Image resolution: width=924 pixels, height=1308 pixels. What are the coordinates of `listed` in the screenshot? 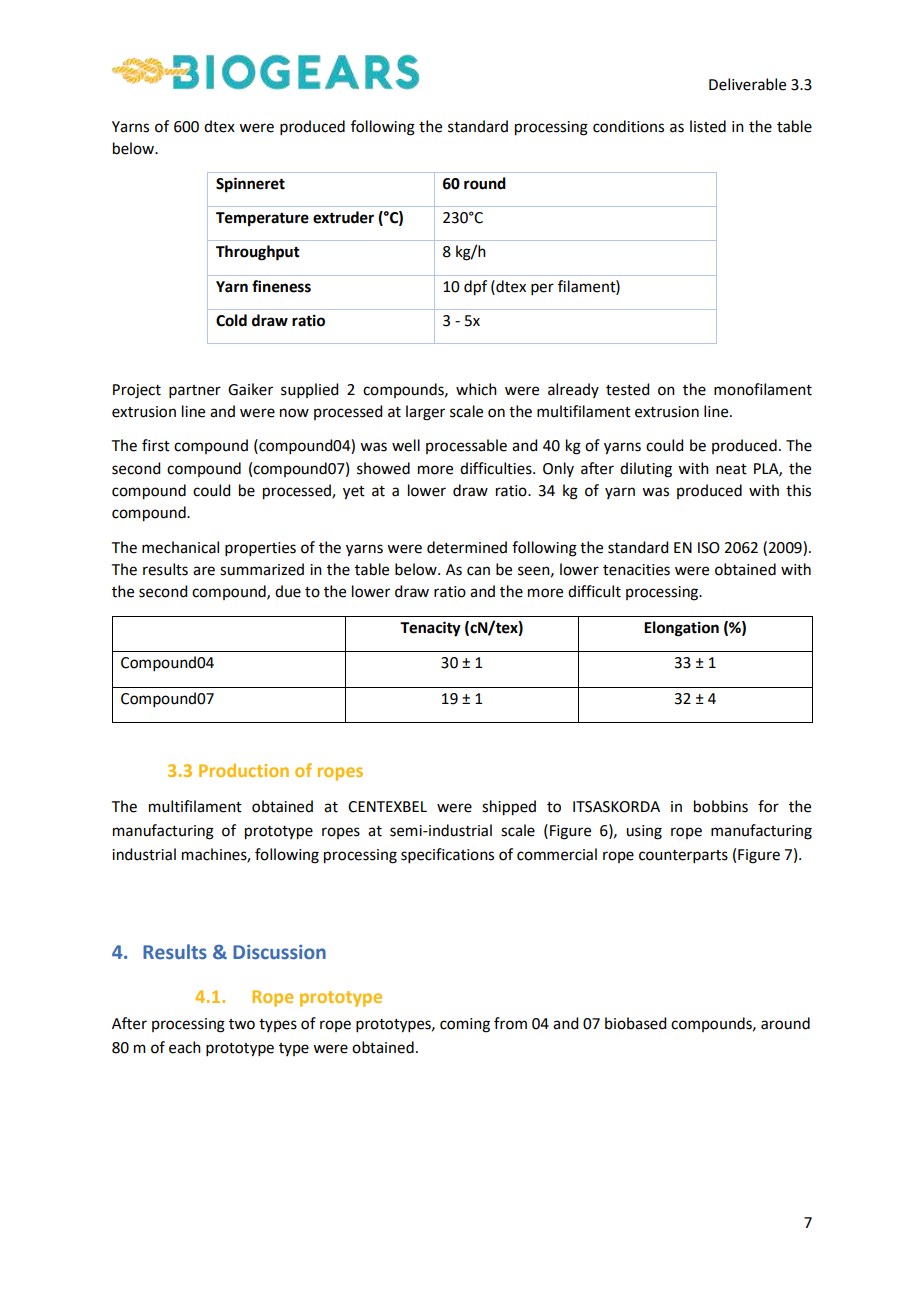 It's located at (708, 126).
